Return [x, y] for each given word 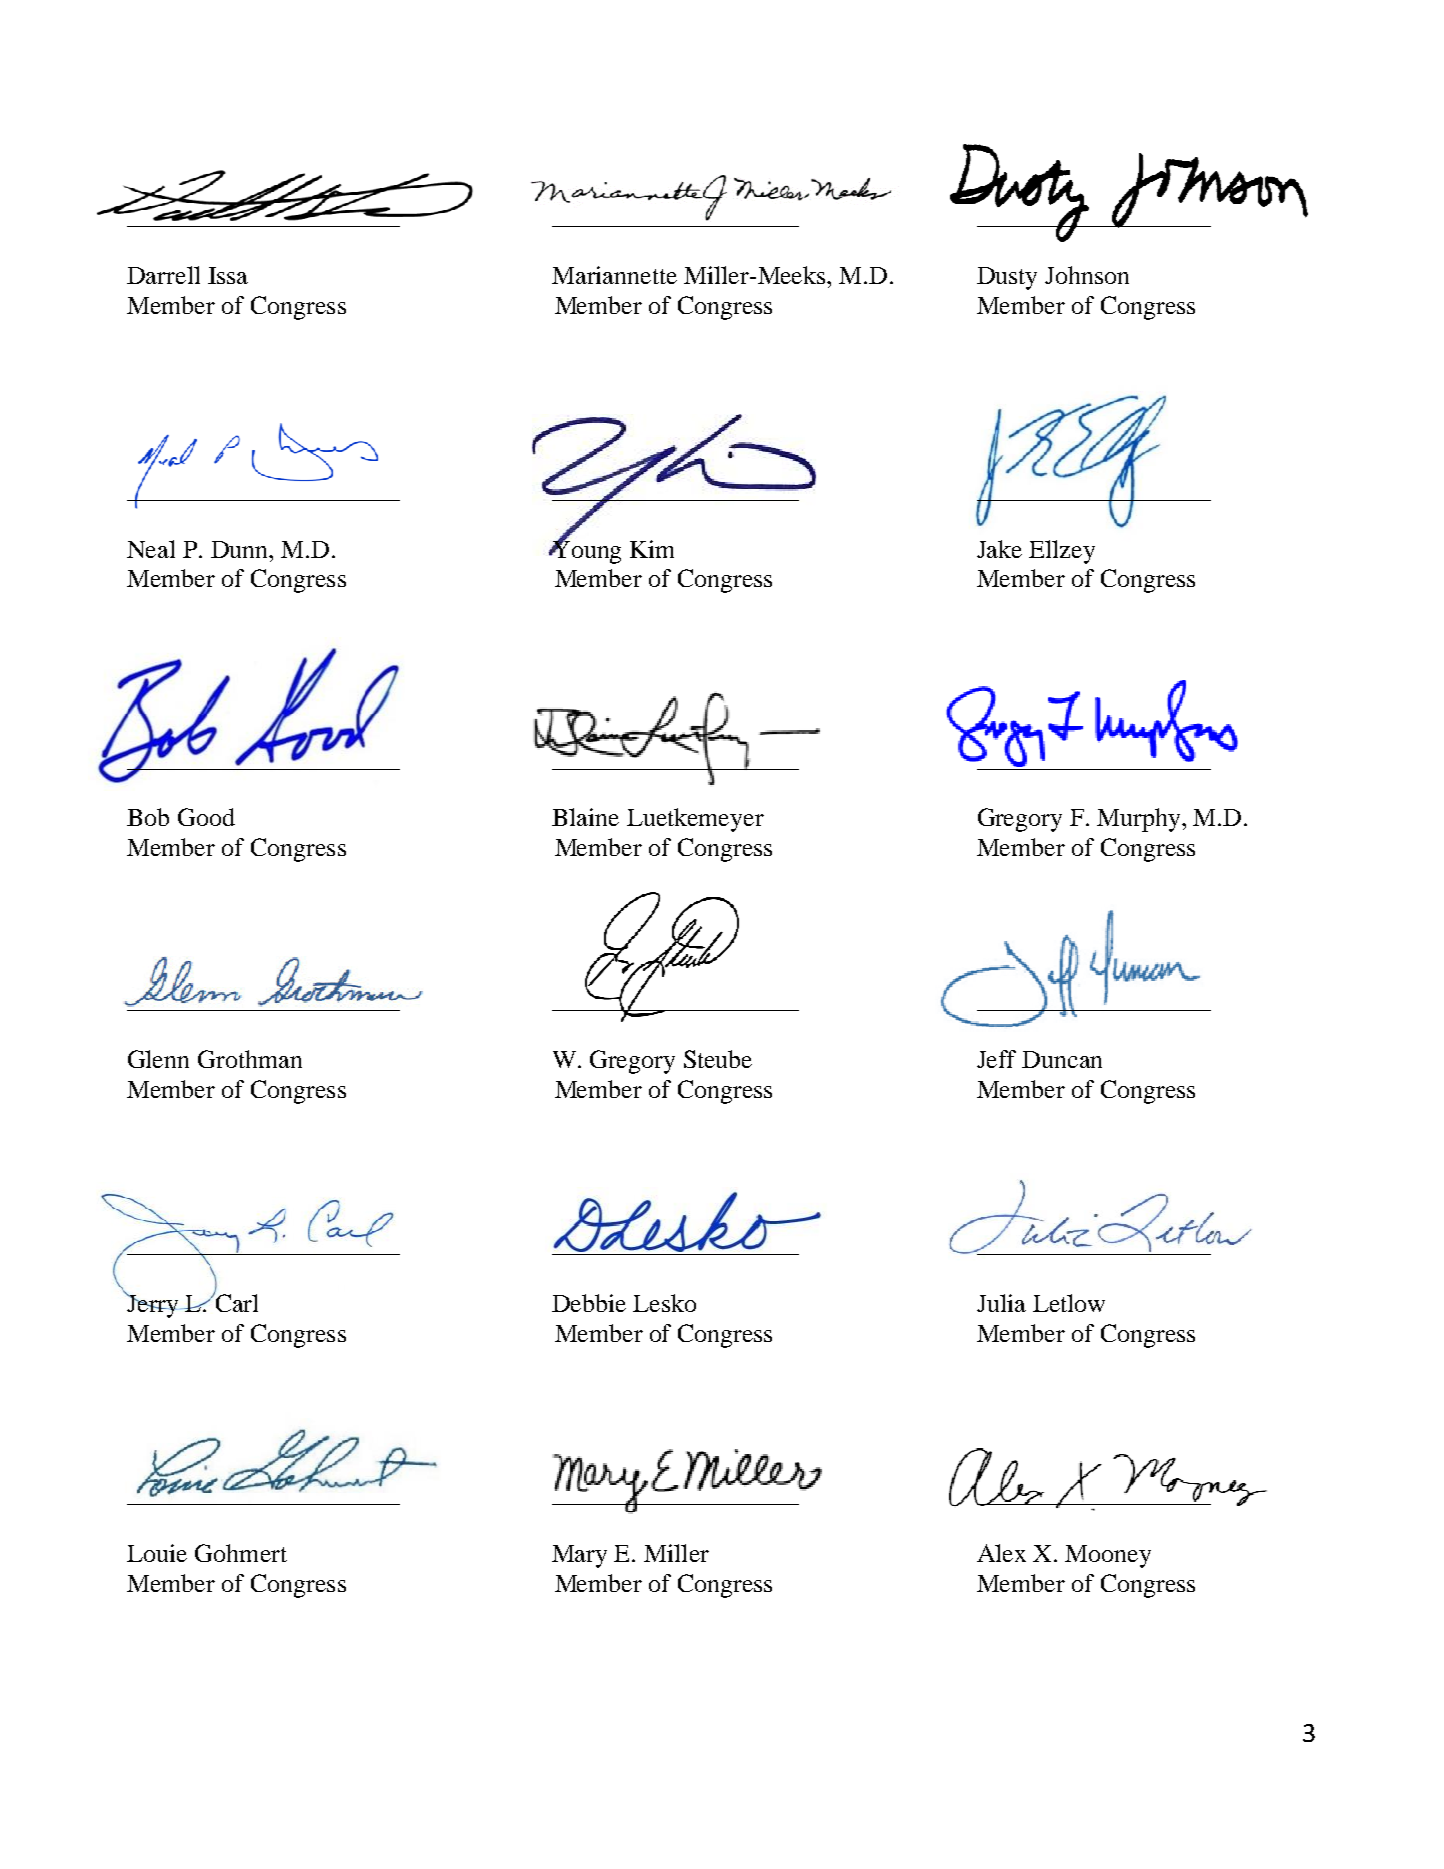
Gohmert [241, 1553]
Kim [652, 549]
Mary [579, 1556]
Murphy [1140, 820]
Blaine [585, 817]
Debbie [589, 1303]
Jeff [996, 1059]
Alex [1001, 1553]
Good [206, 817]
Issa [228, 275]
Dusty [1007, 278]
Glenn [158, 1059]
